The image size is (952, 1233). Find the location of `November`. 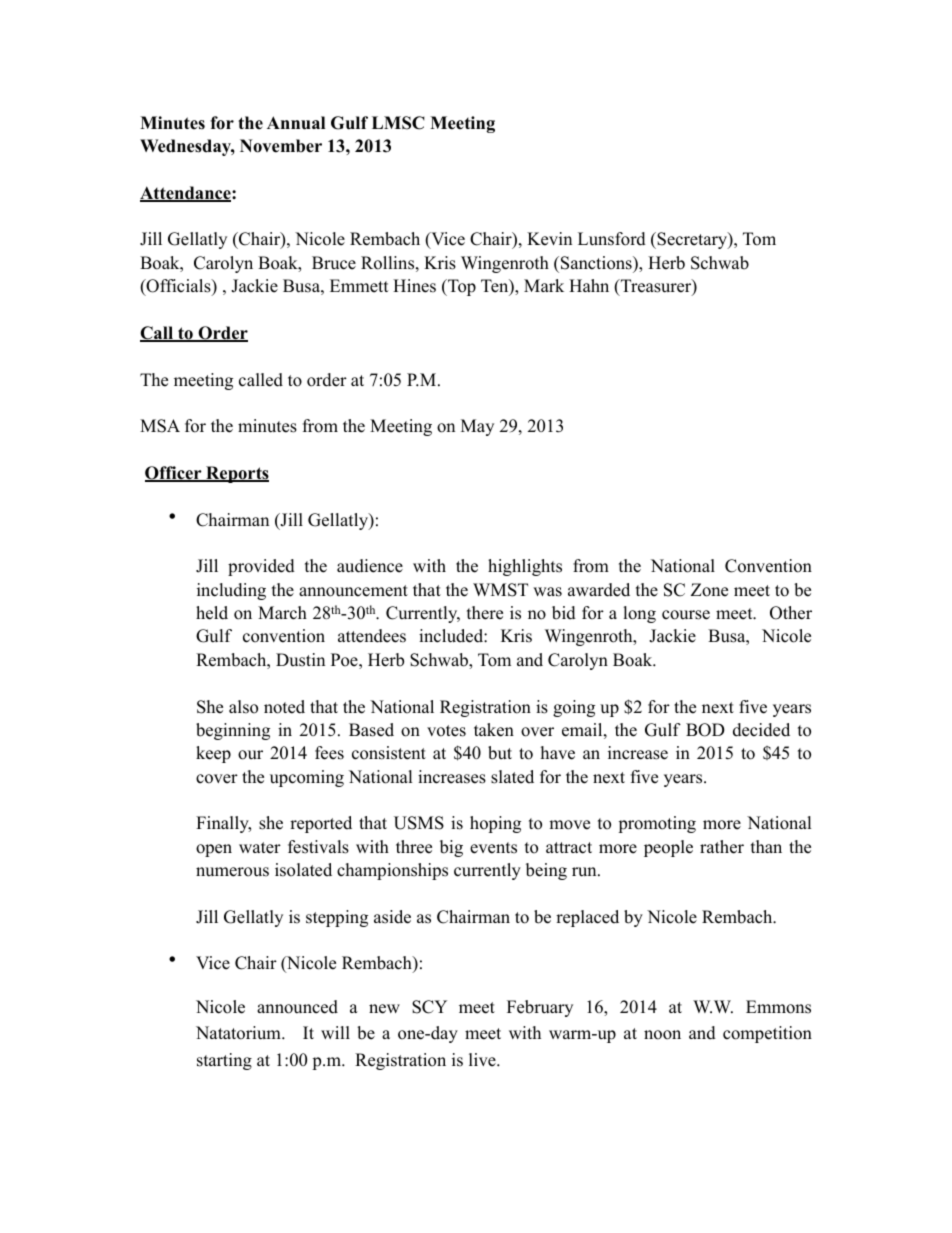

November is located at coordinates (281, 146).
